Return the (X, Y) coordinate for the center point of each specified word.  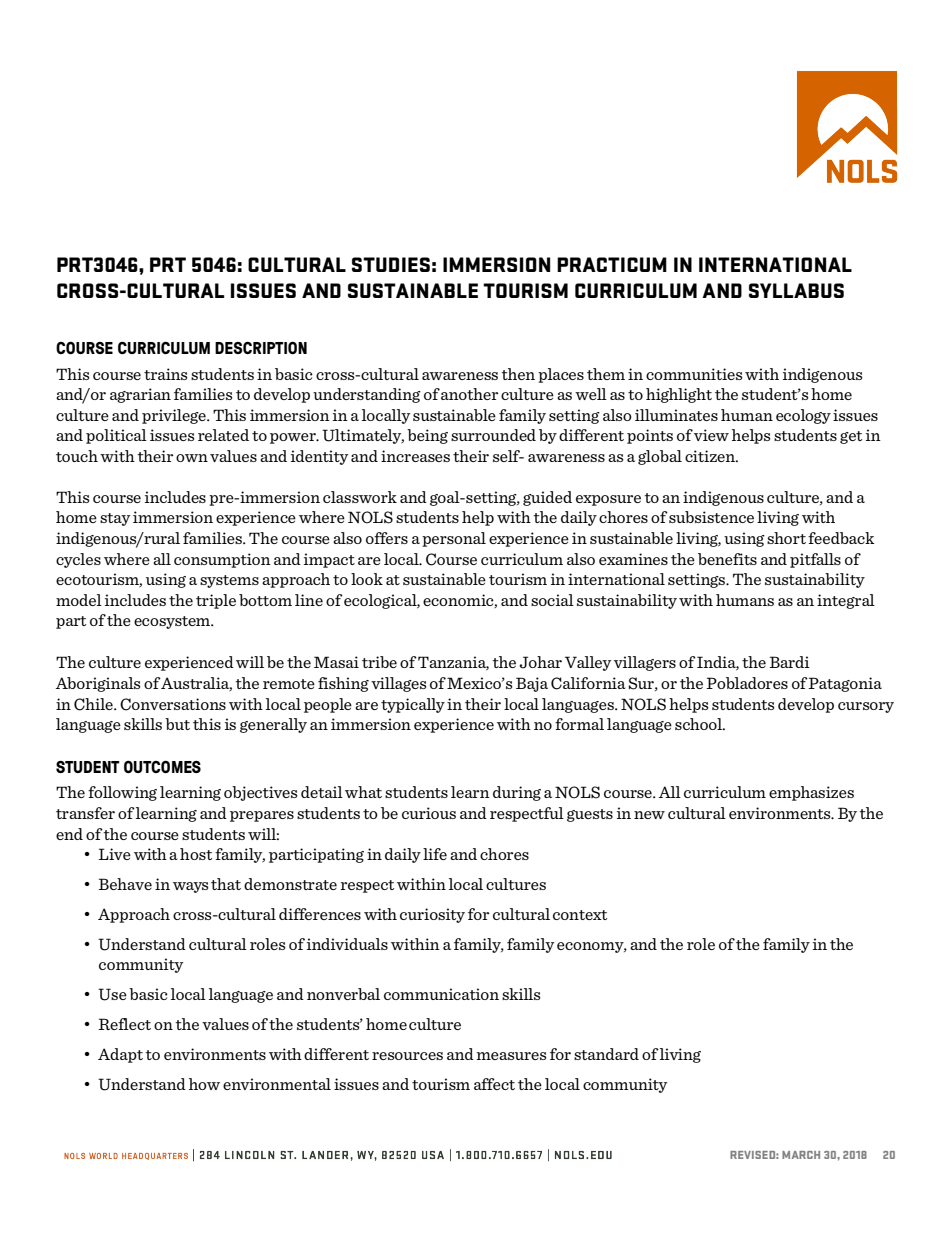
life (435, 854)
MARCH (801, 1155)
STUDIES (391, 264)
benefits (727, 559)
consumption (222, 560)
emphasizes (811, 793)
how (204, 1084)
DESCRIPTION (261, 347)
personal (454, 539)
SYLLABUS (796, 290)
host (196, 854)
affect (494, 1084)
